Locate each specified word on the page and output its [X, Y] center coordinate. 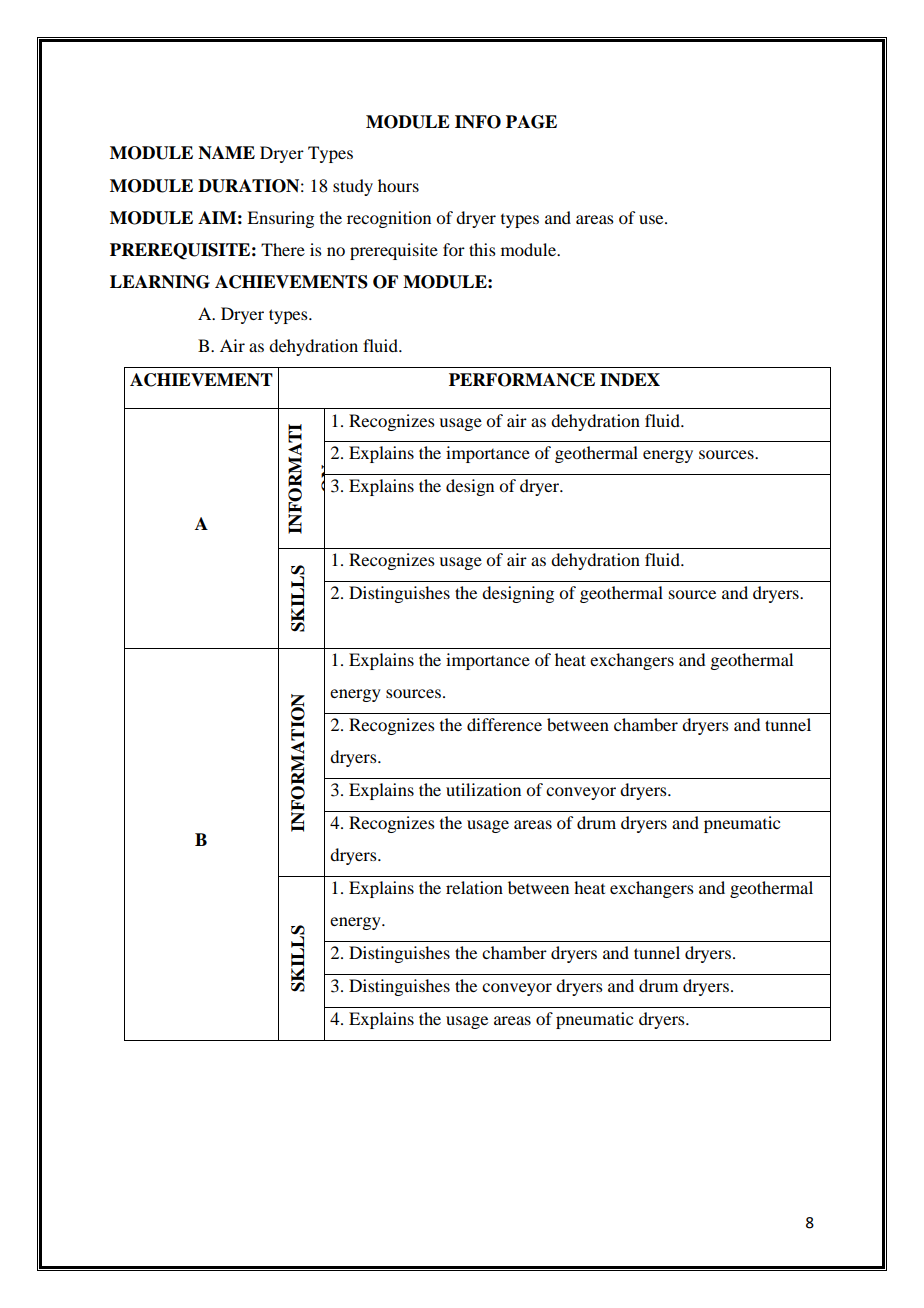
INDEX [630, 380]
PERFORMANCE [522, 380]
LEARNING [160, 282]
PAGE [531, 122]
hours [398, 185]
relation [474, 887]
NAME [226, 153]
